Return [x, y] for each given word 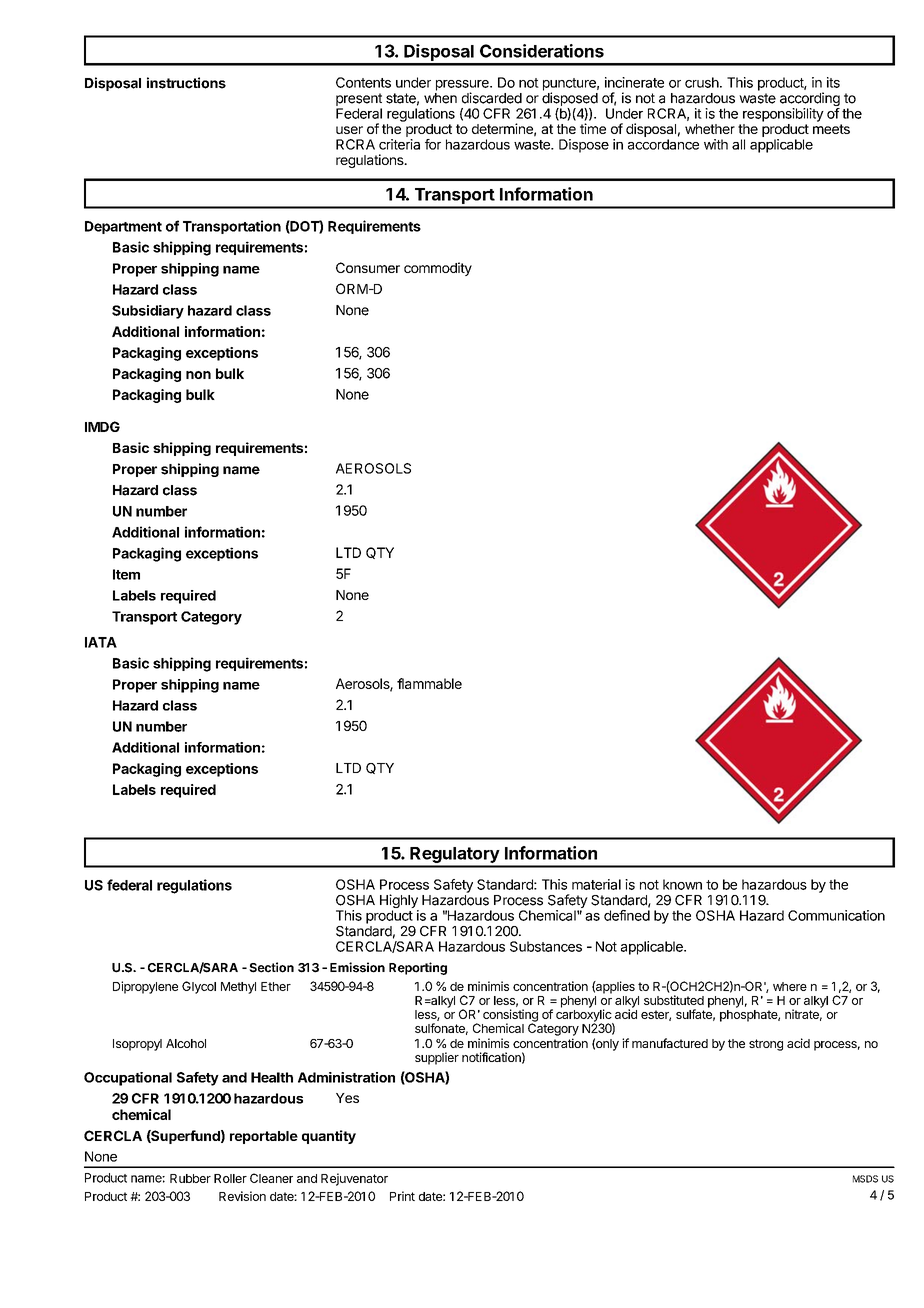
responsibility [783, 115]
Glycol [199, 987]
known [682, 884]
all [738, 144]
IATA [101, 642]
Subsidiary [148, 312]
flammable [429, 683]
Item [126, 574]
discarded [492, 98]
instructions [186, 83]
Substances [546, 946]
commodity [438, 269]
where [790, 986]
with [716, 144]
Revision [242, 1196]
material [596, 884]
